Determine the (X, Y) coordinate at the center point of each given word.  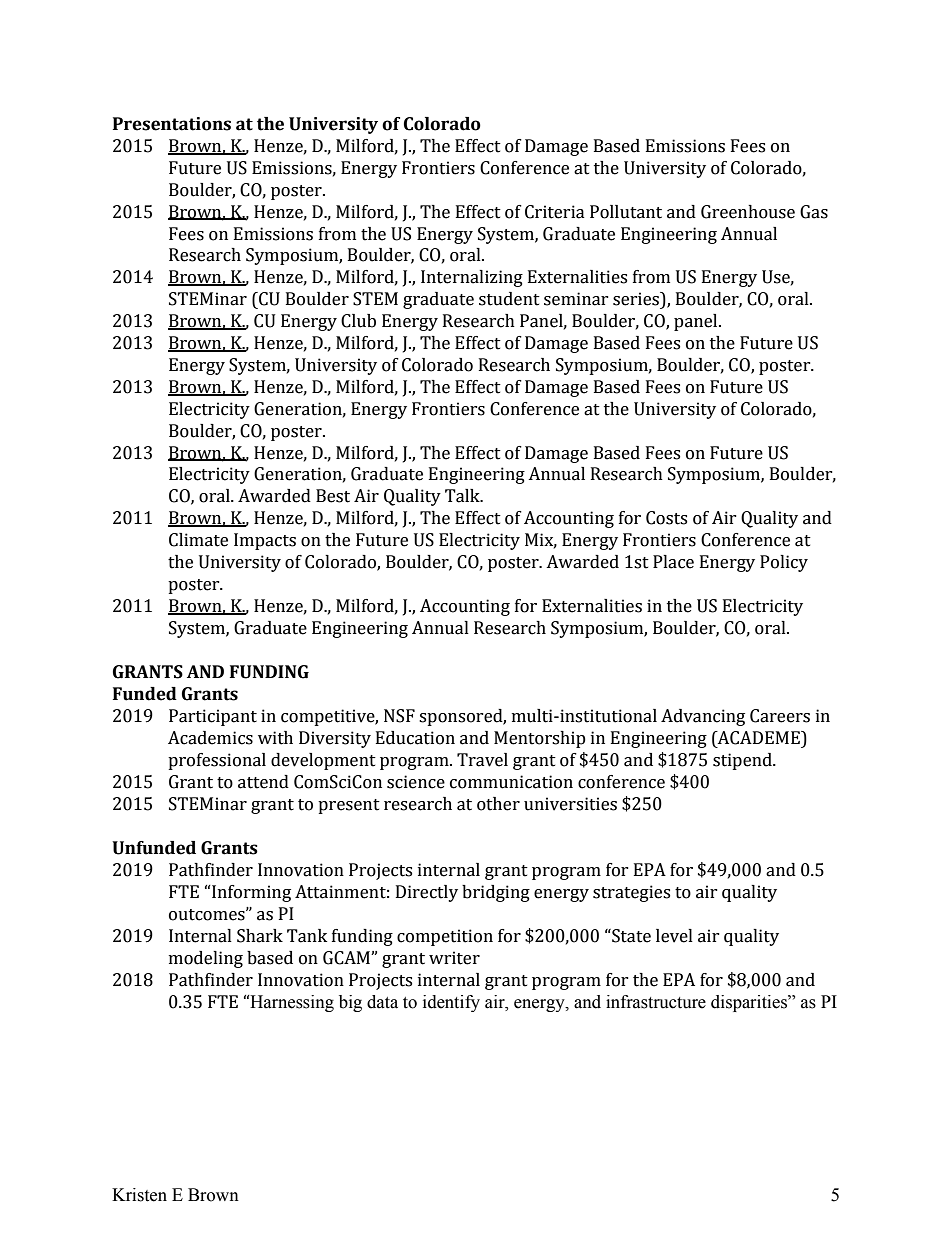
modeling (206, 959)
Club (358, 321)
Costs (666, 518)
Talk (463, 496)
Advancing (703, 717)
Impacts (265, 541)
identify (451, 1003)
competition (445, 937)
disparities (750, 1003)
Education (415, 738)
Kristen (139, 1195)
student (509, 299)
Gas (814, 212)
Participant (213, 717)
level (674, 936)
